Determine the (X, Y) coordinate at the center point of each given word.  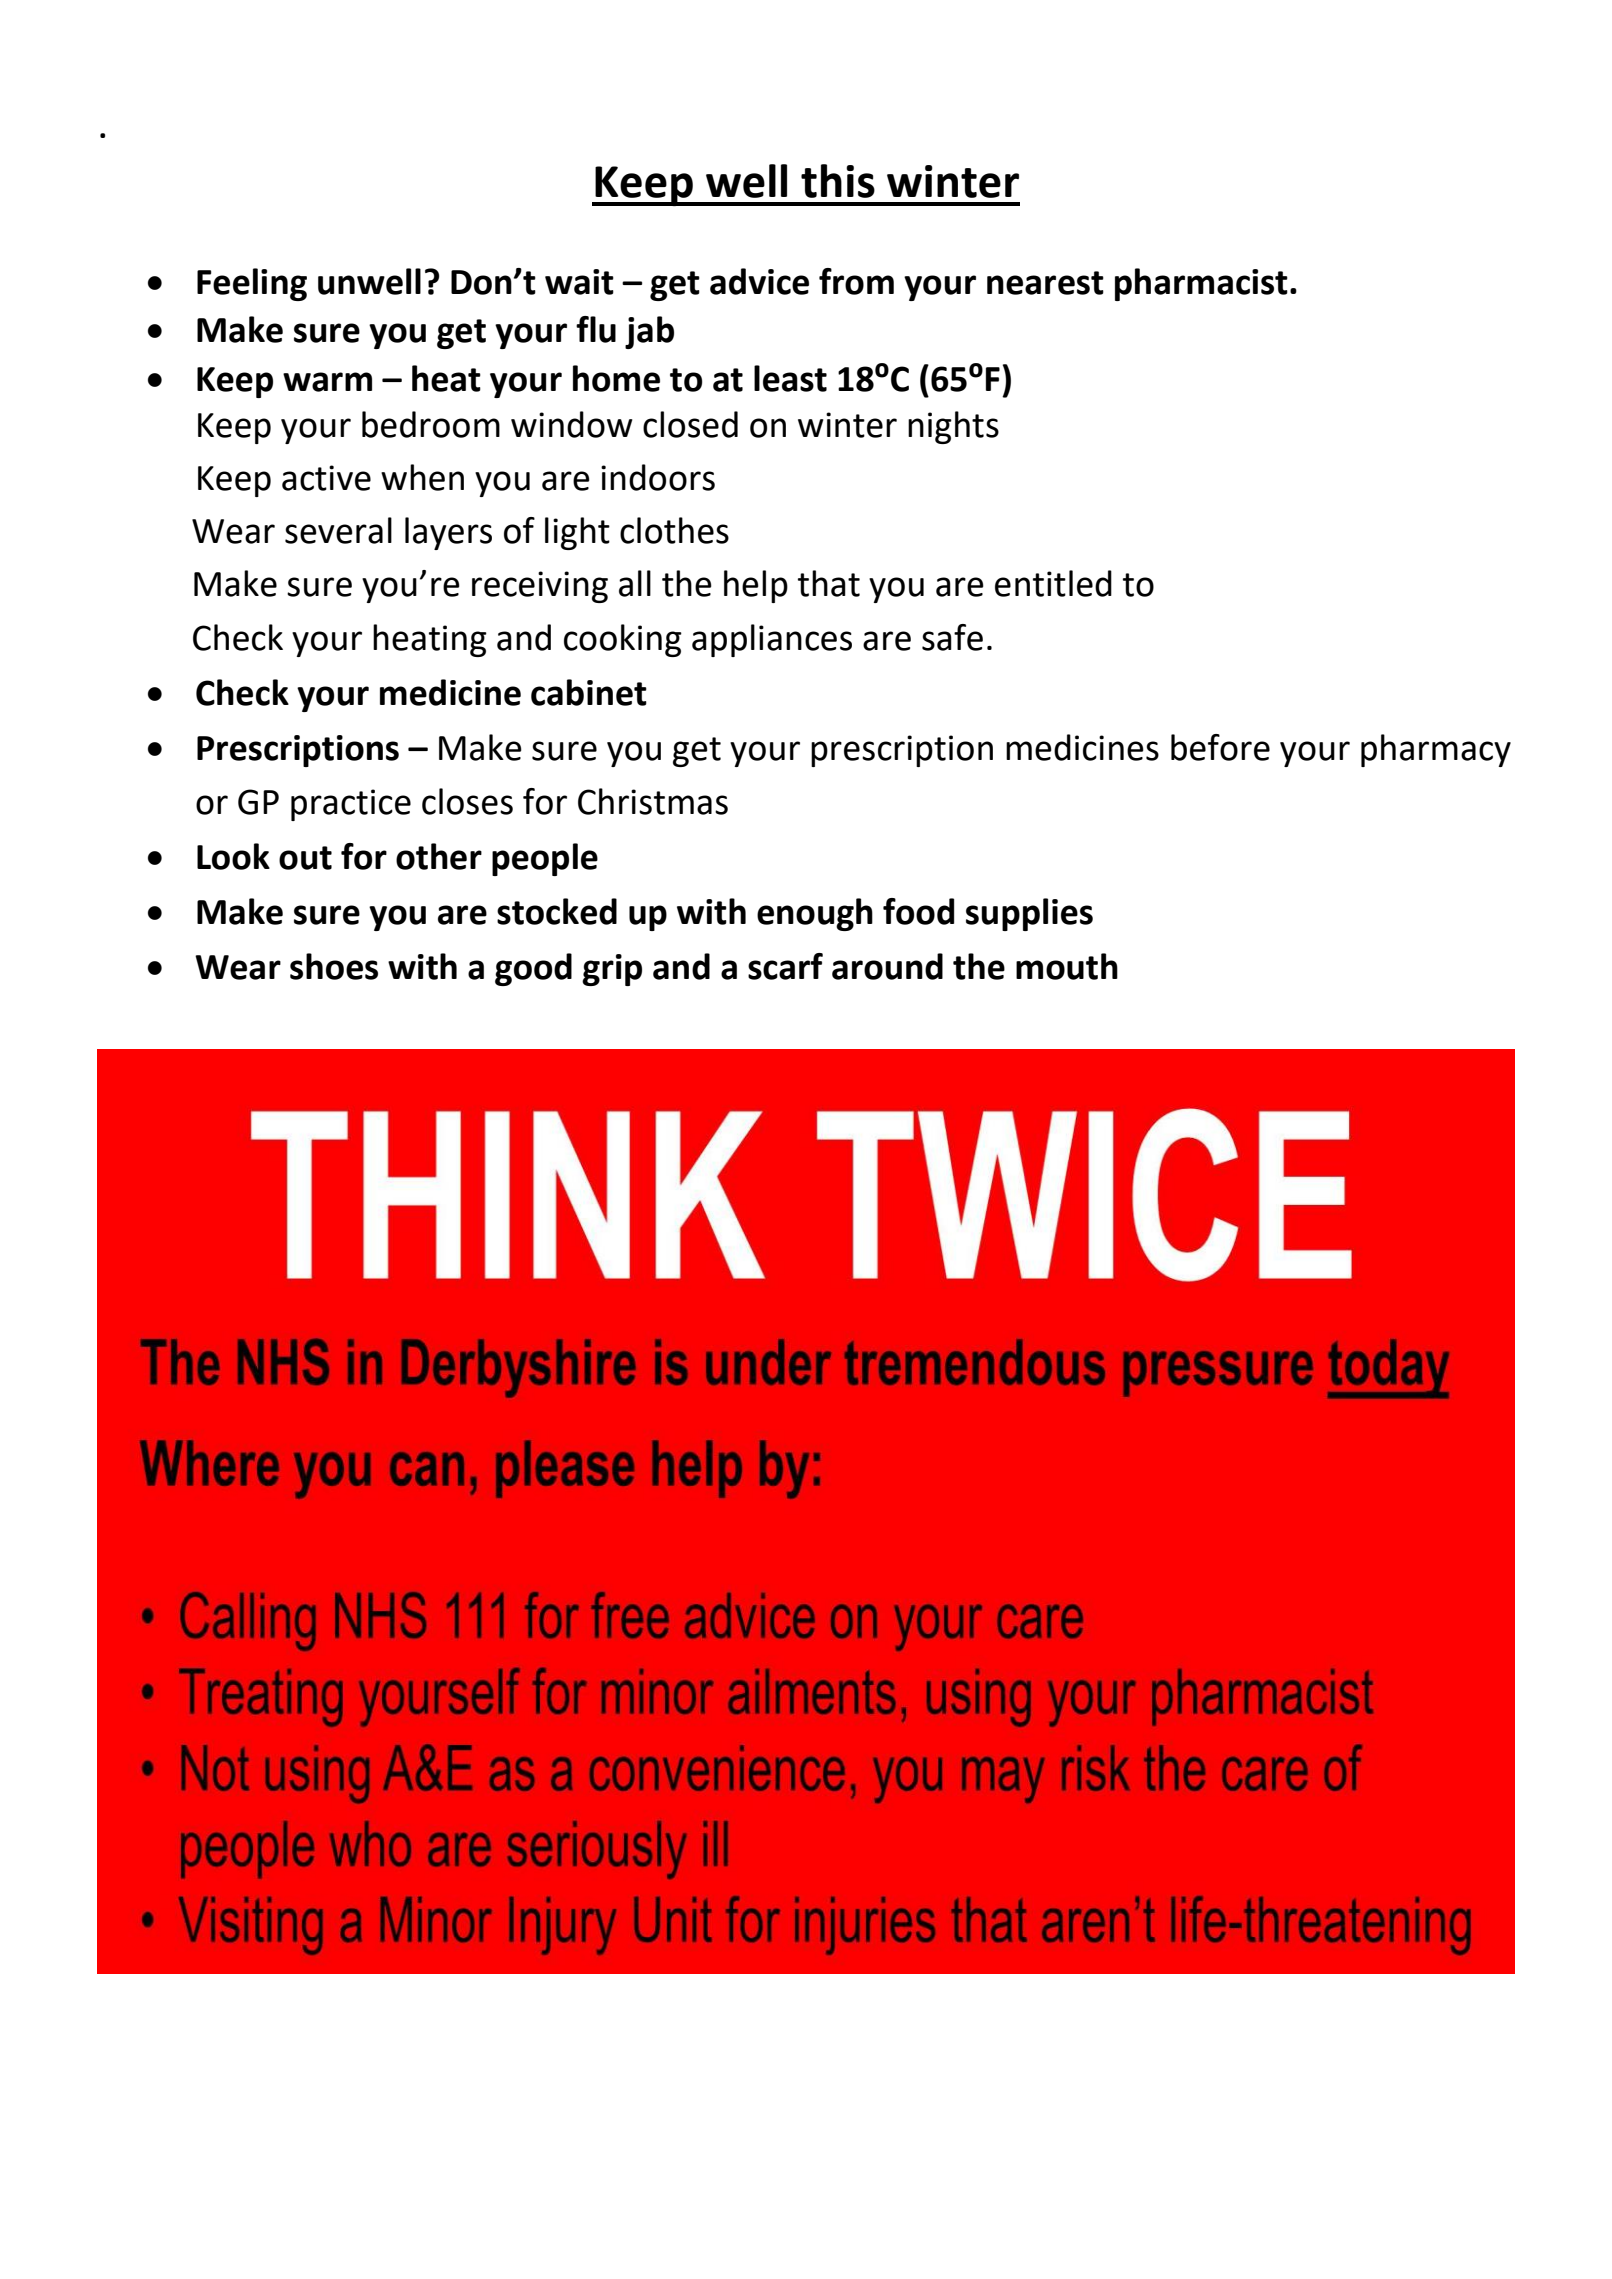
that (829, 583)
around (887, 966)
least (790, 378)
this (838, 181)
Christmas (653, 801)
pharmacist (1201, 284)
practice (351, 805)
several (338, 530)
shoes (334, 966)
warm (327, 382)
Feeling (252, 284)
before (1220, 747)
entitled (1053, 583)
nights (953, 427)
